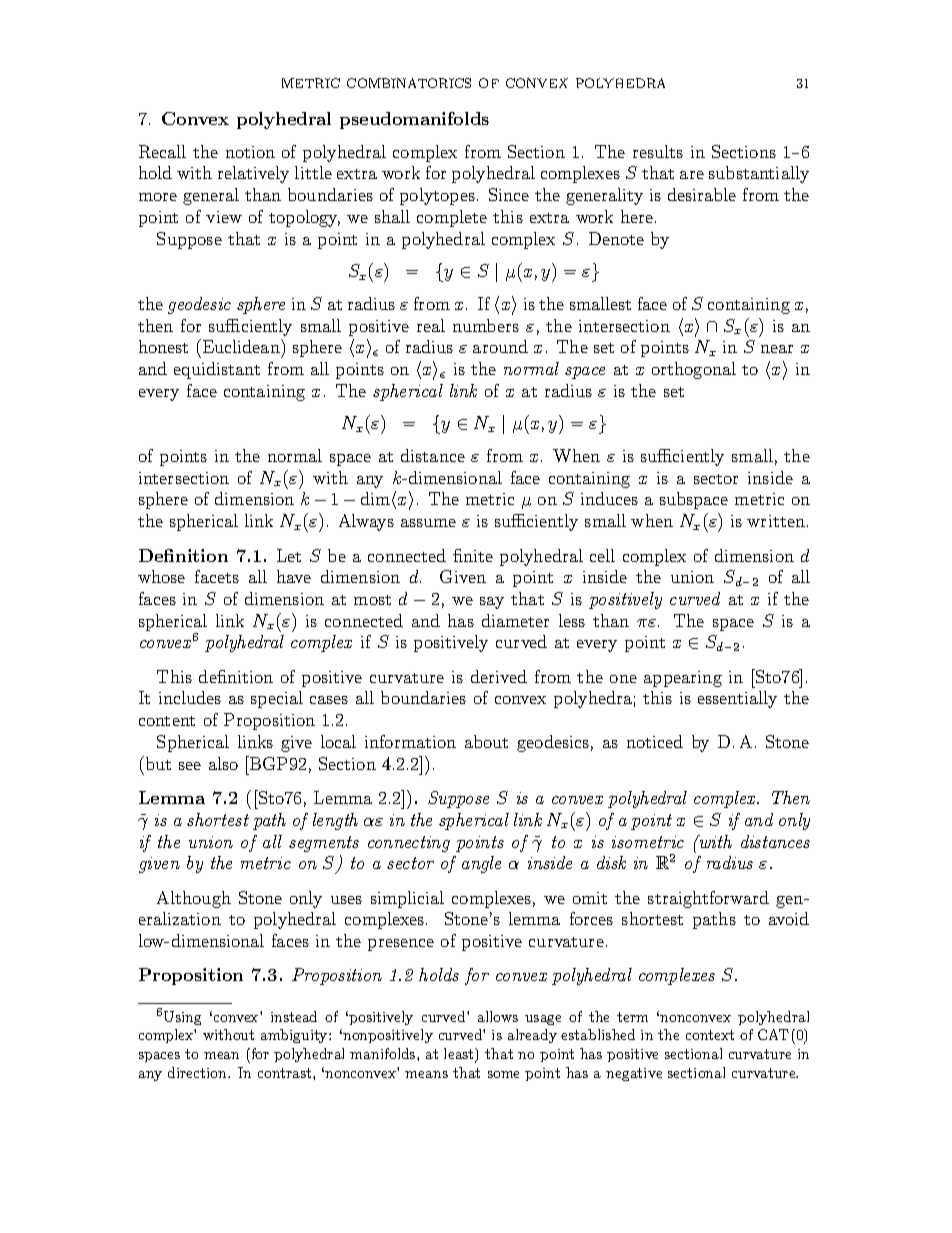 This document has height=1233, width=952. I want to click on equidistant, so click(217, 370).
